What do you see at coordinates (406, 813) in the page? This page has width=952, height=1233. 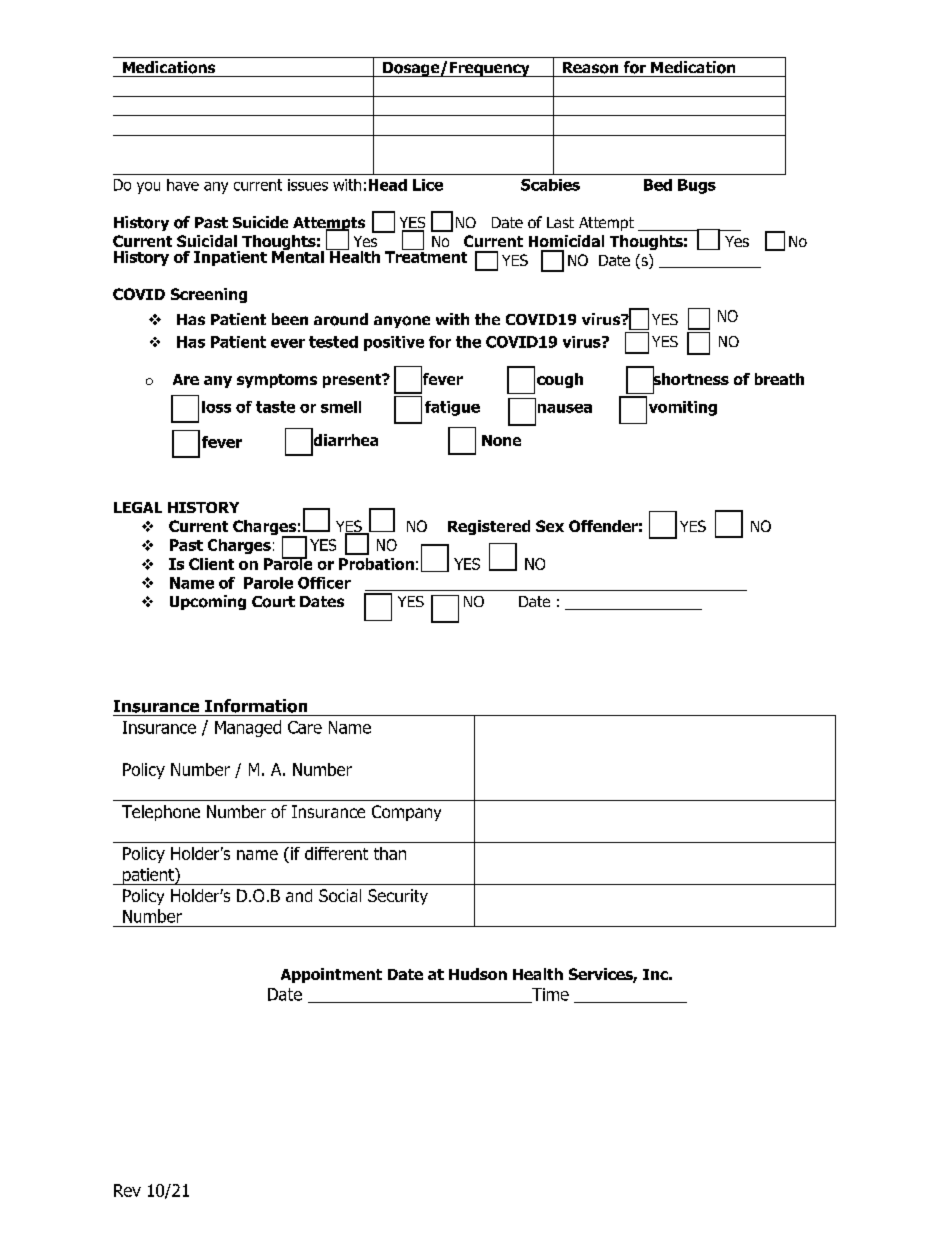 I see `Company` at bounding box center [406, 813].
